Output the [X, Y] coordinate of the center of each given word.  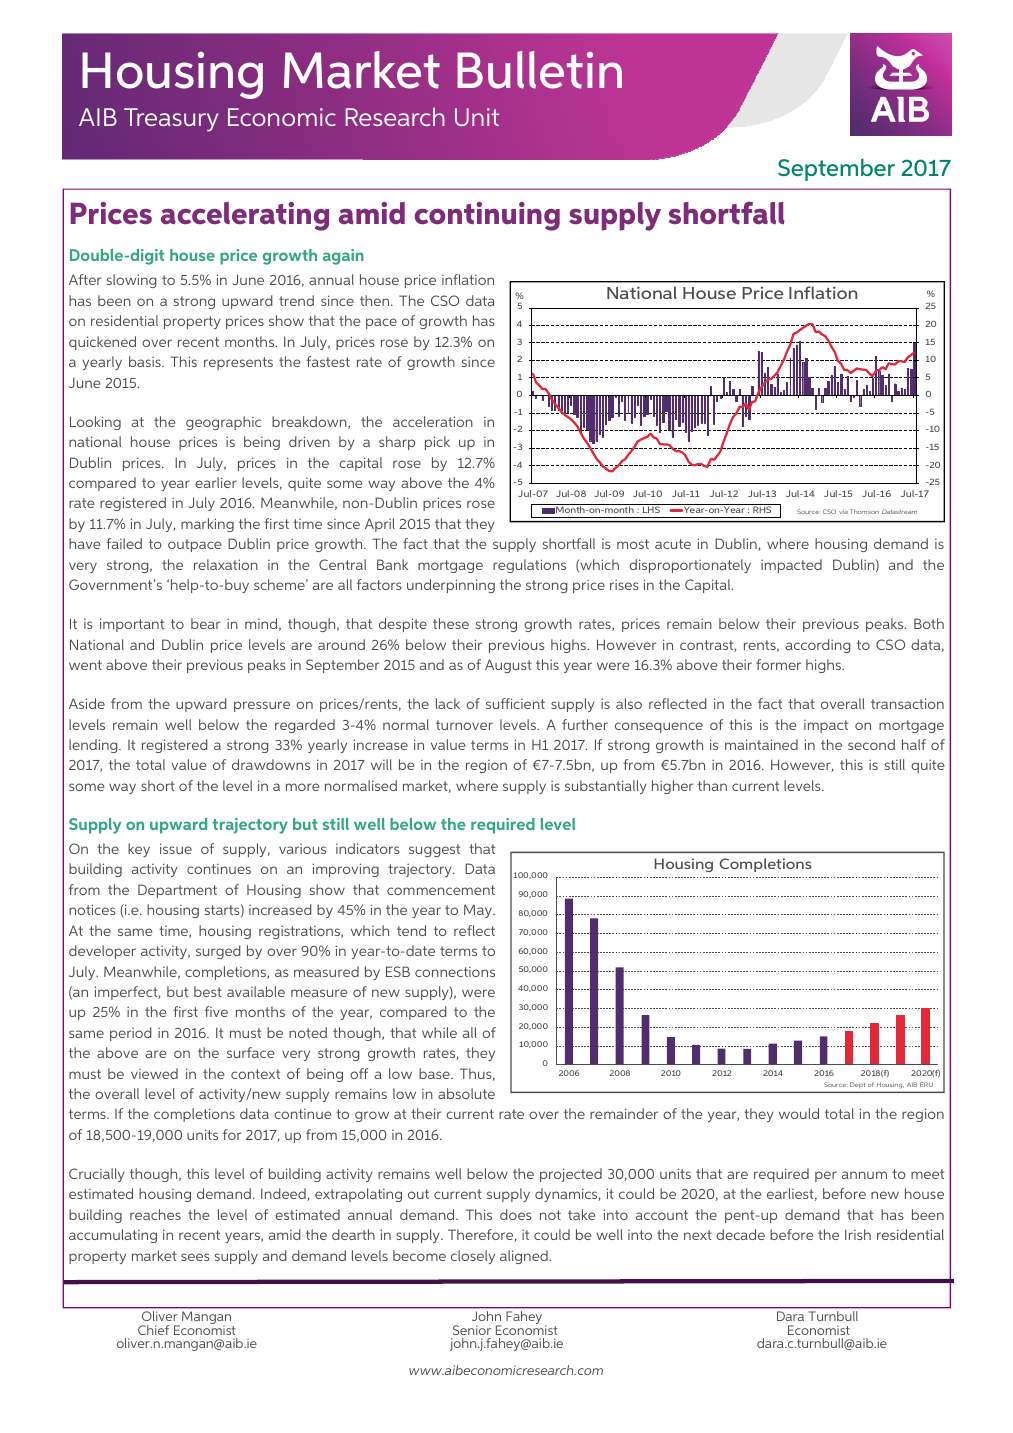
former [778, 664]
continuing [487, 216]
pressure [262, 706]
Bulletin [539, 70]
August [508, 666]
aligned [524, 1257]
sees [195, 1257]
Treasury [171, 120]
